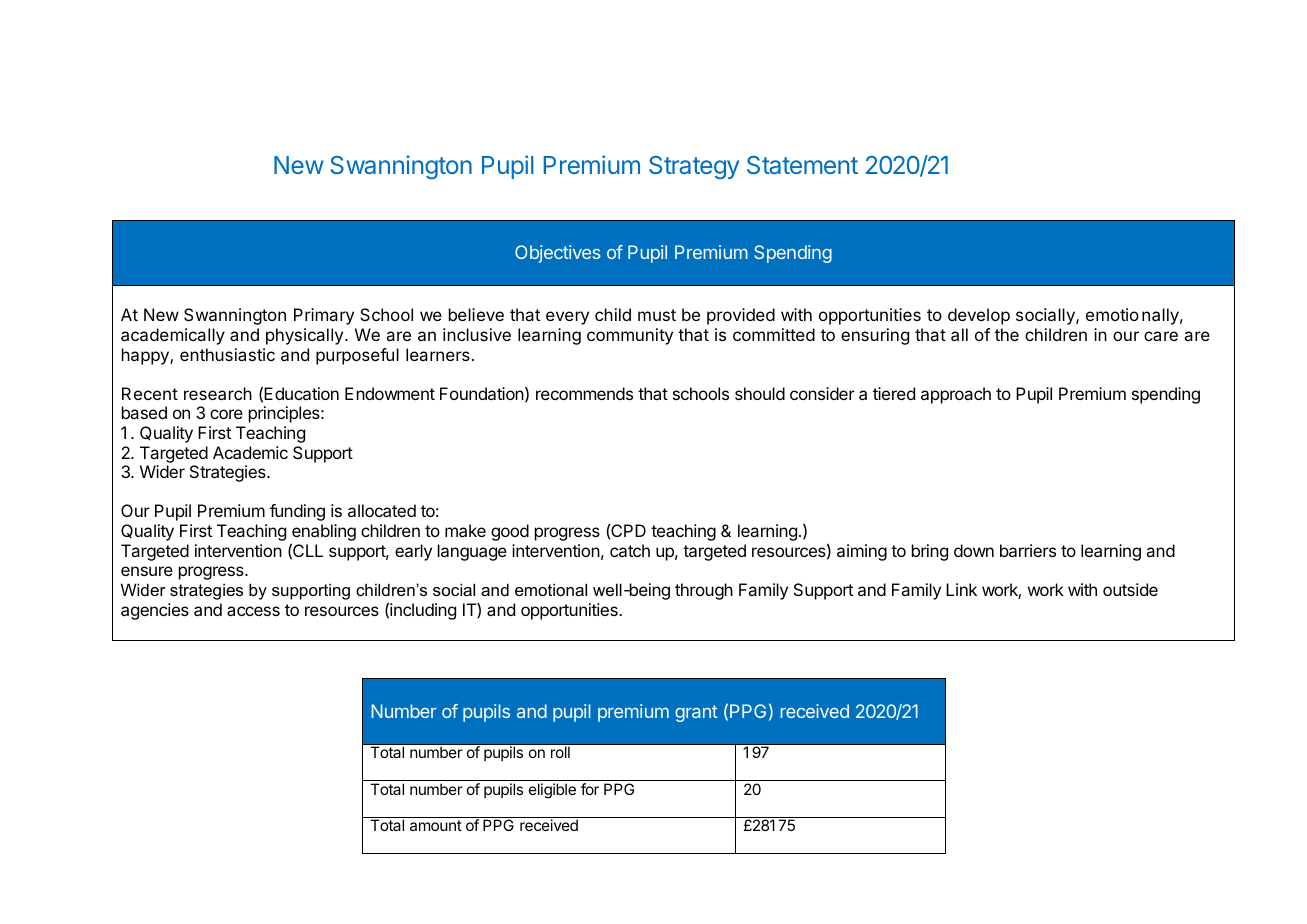 The image size is (1307, 924). What do you see at coordinates (436, 825) in the screenshot?
I see `amount` at bounding box center [436, 825].
